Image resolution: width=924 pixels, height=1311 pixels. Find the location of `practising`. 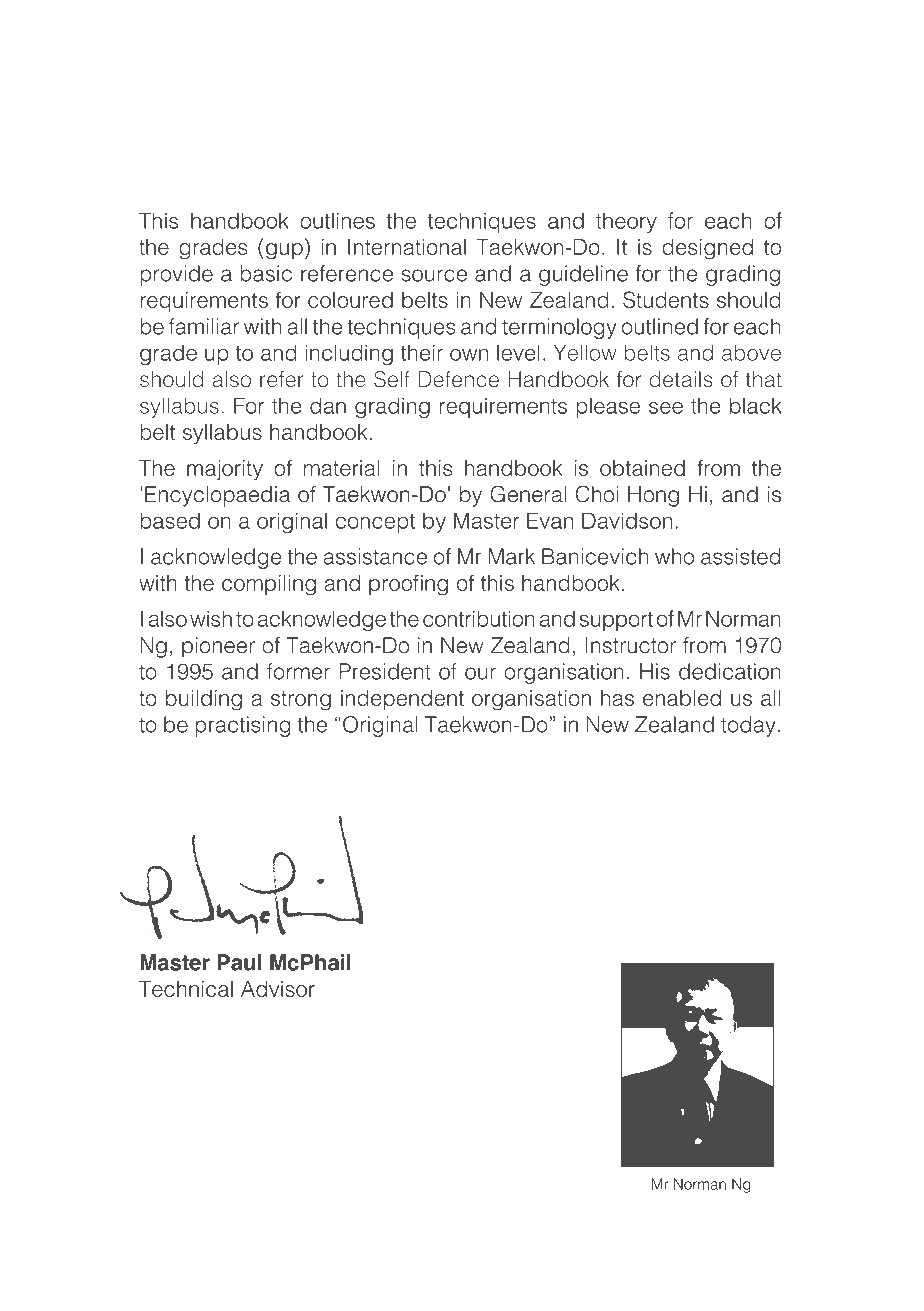

practising is located at coordinates (243, 726).
